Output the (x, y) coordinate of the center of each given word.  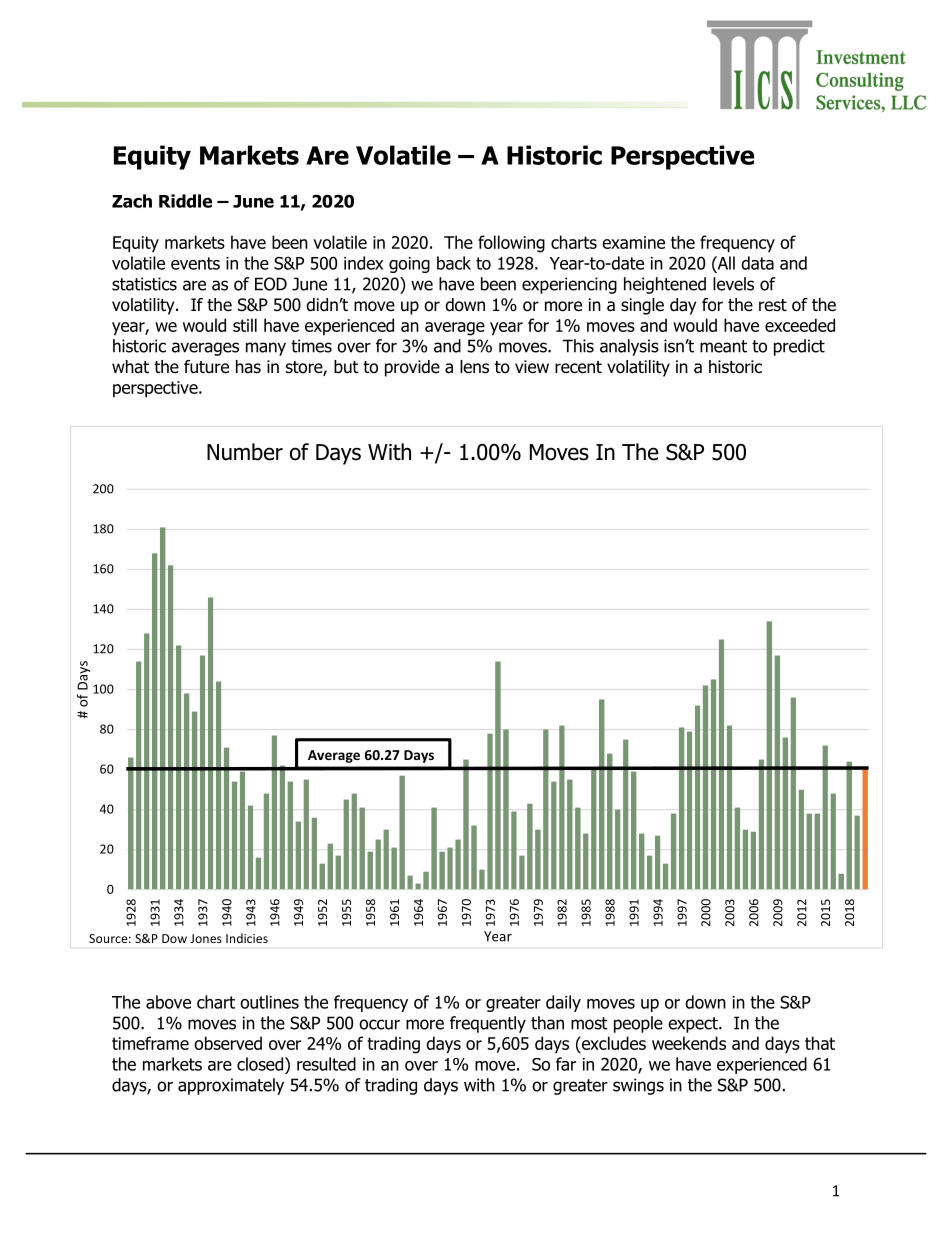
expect (694, 1025)
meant (723, 346)
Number (245, 452)
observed (228, 1043)
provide (412, 368)
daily (563, 1003)
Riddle (185, 201)
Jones (206, 938)
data (757, 263)
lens (474, 367)
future (206, 367)
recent (578, 367)
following (511, 244)
